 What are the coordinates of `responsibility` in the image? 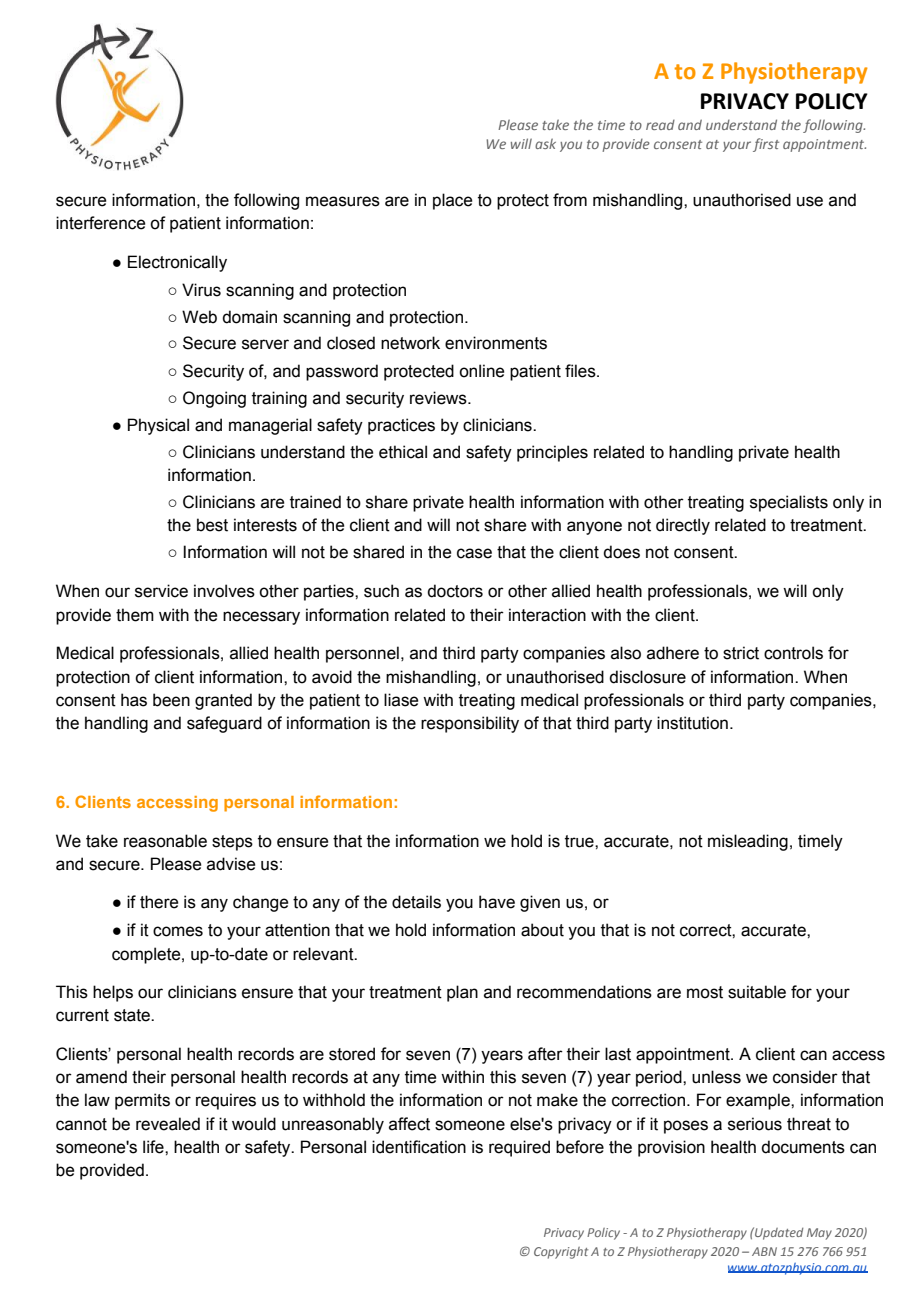 It's located at (470, 724).
